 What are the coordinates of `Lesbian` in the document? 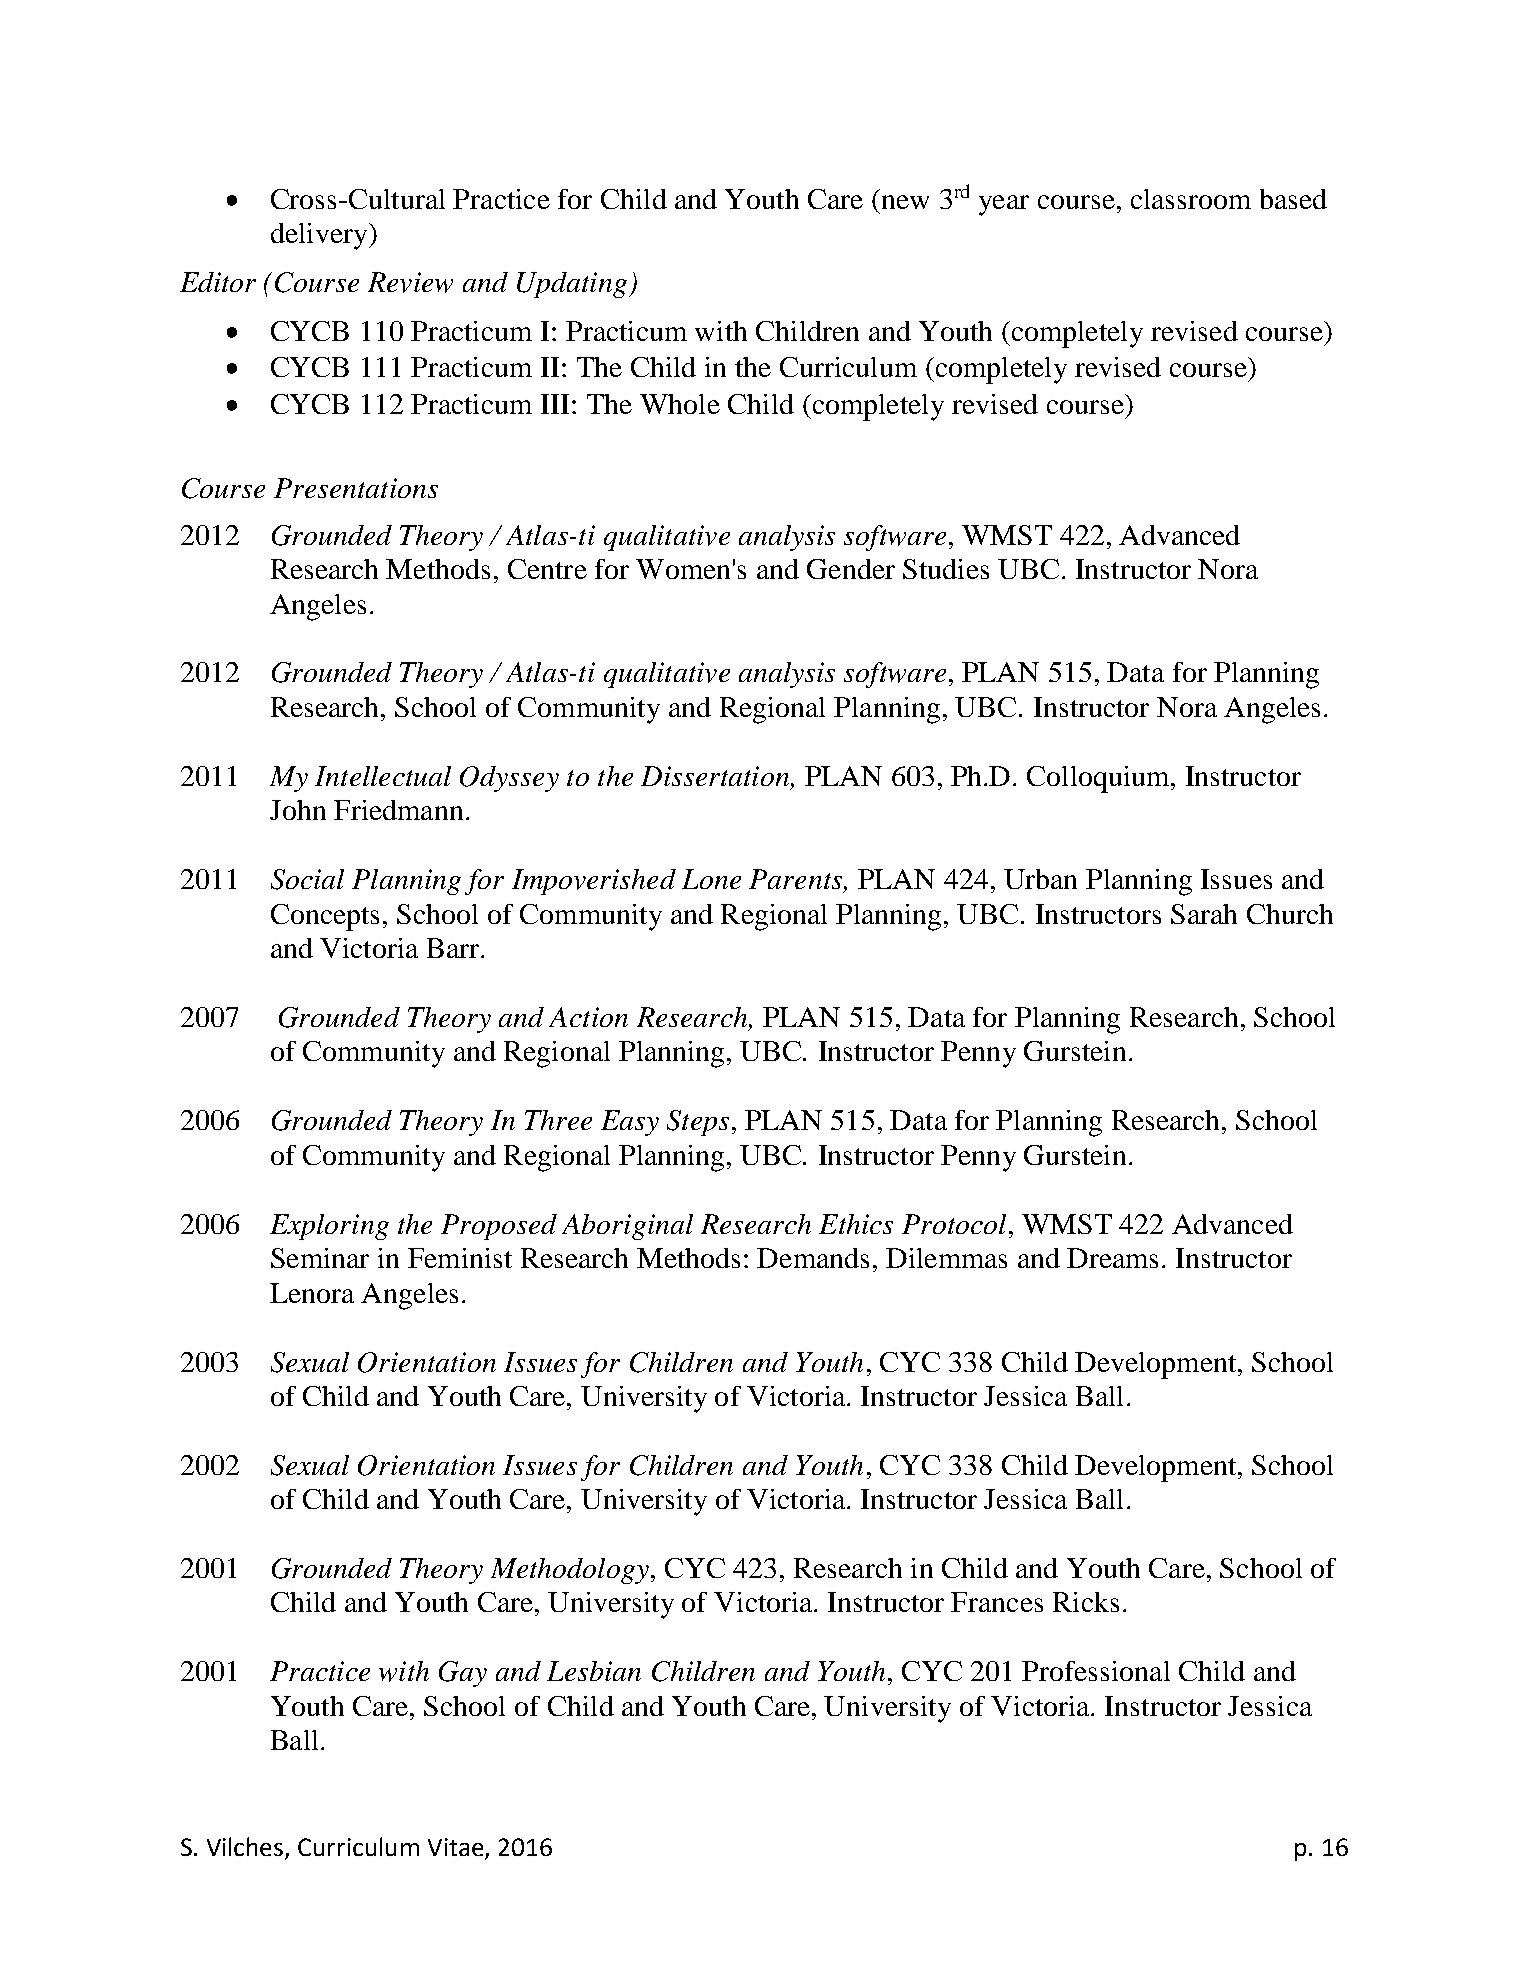 It's located at (594, 1671).
